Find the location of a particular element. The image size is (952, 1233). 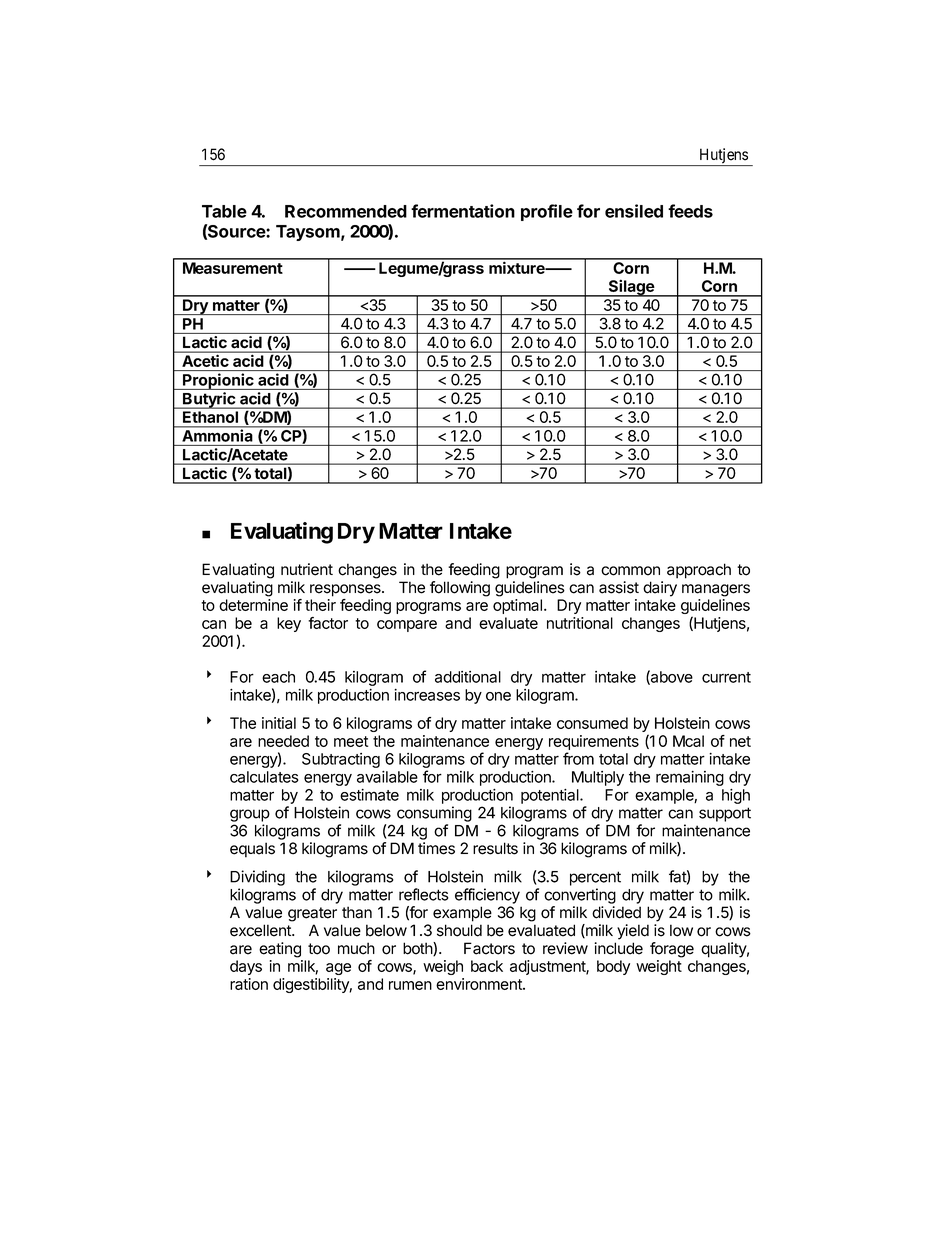

following is located at coordinates (460, 589).
